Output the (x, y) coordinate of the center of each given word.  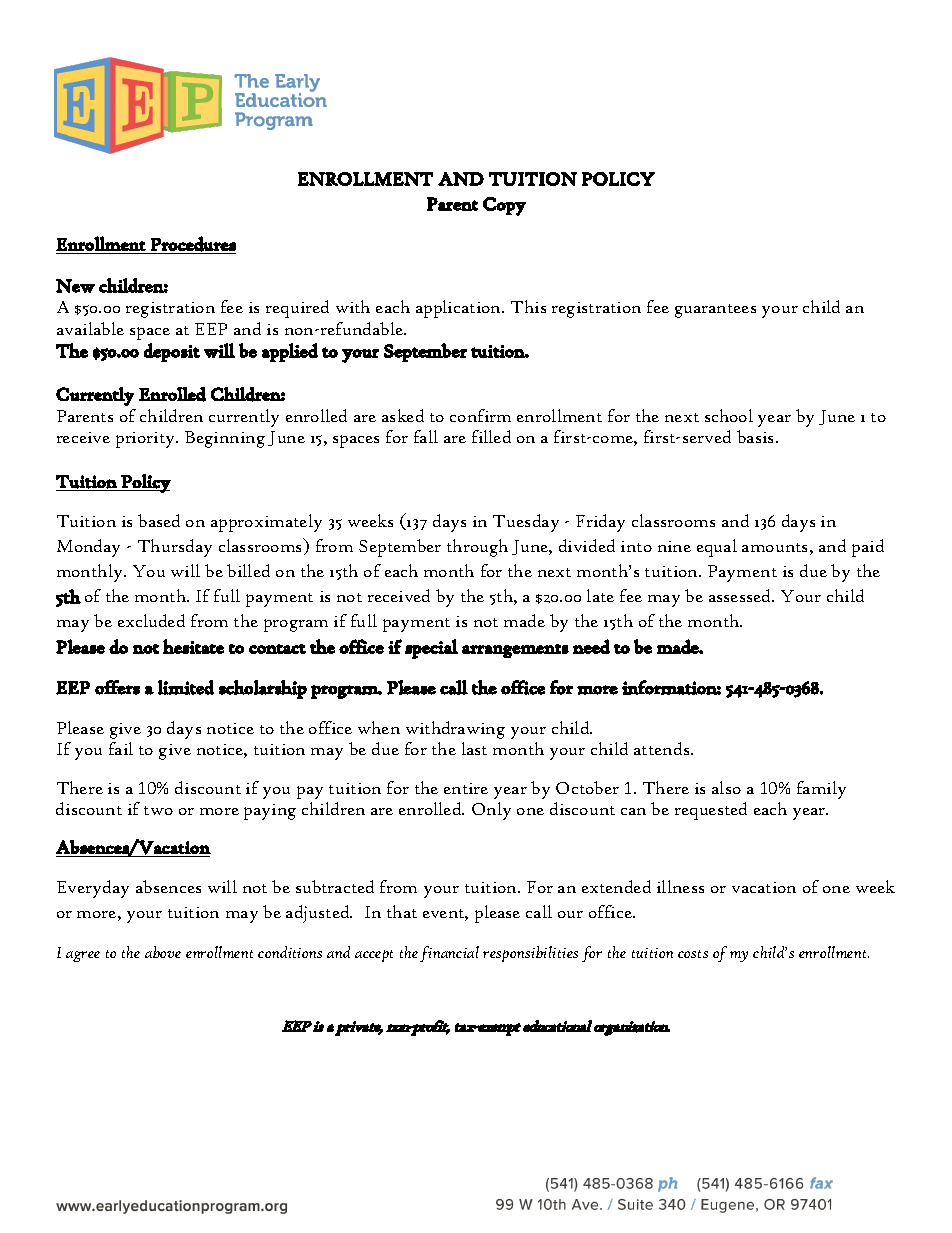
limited (186, 687)
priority (146, 440)
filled (491, 436)
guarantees (715, 311)
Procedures (193, 244)
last (474, 748)
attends (663, 748)
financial (449, 954)
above (163, 952)
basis (757, 436)
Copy (504, 206)
